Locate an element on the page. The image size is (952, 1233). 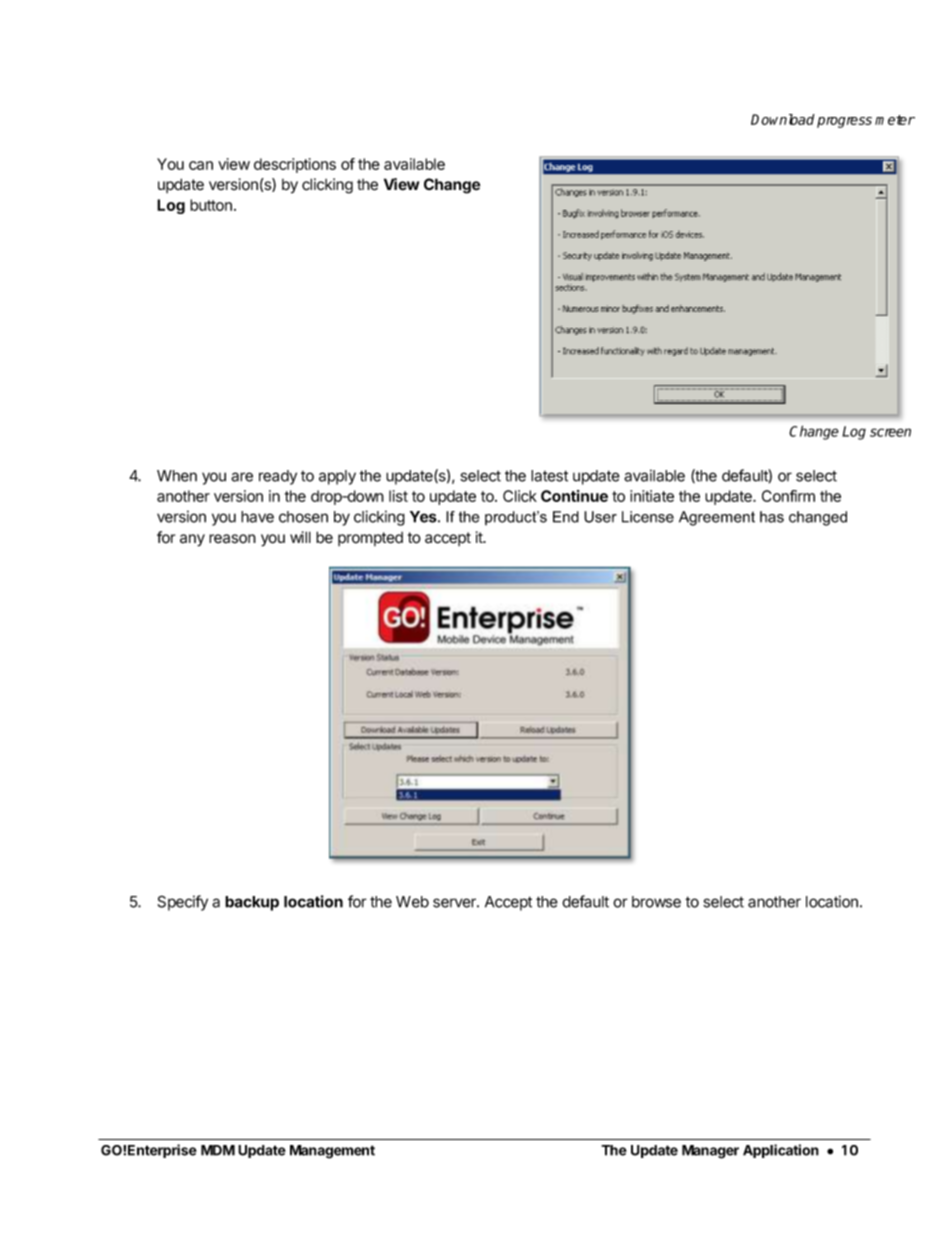
backup is located at coordinates (252, 903).
